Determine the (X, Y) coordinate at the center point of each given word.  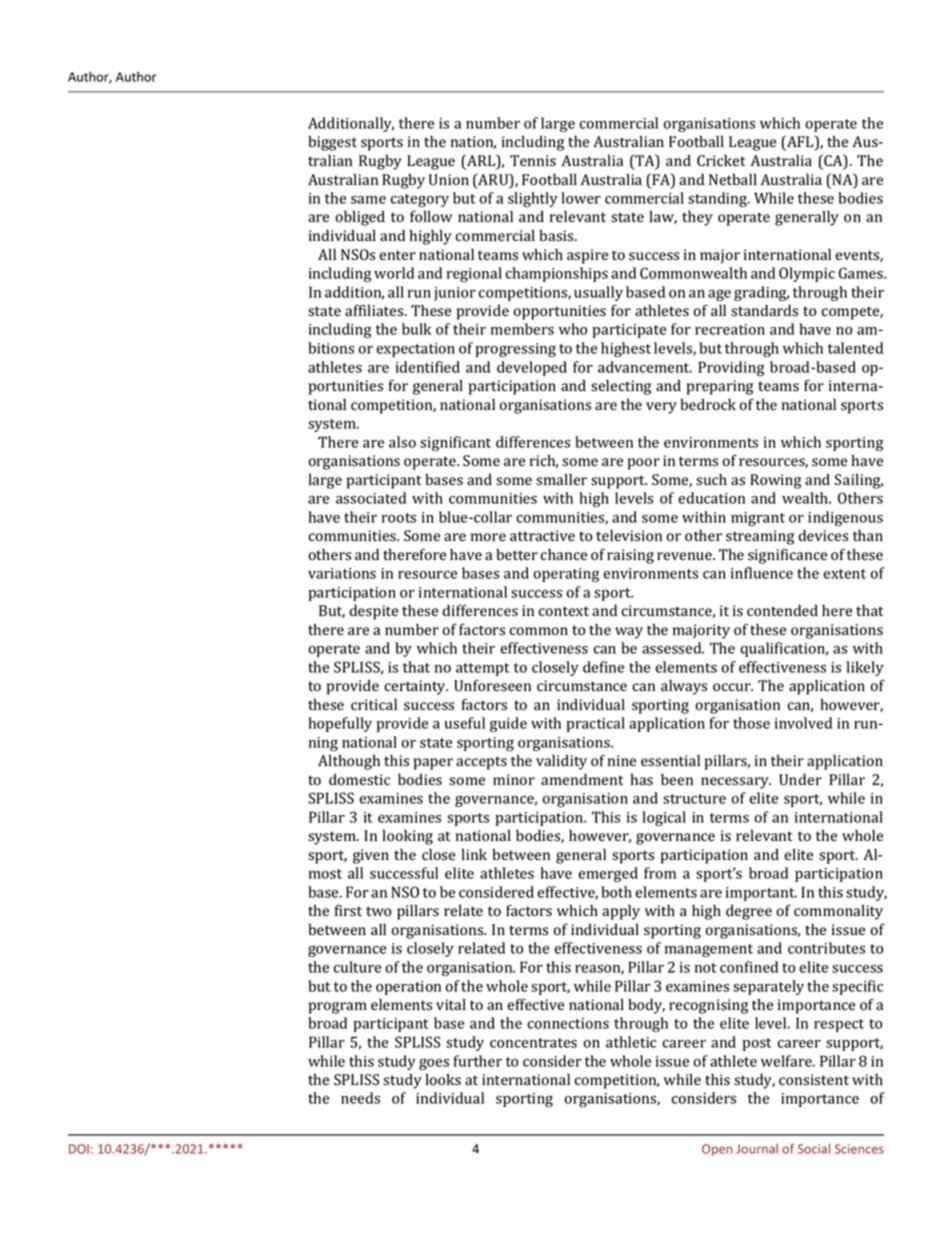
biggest (332, 143)
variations (342, 573)
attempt (483, 669)
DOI (79, 1149)
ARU (493, 180)
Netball (733, 180)
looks (443, 1080)
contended (782, 611)
